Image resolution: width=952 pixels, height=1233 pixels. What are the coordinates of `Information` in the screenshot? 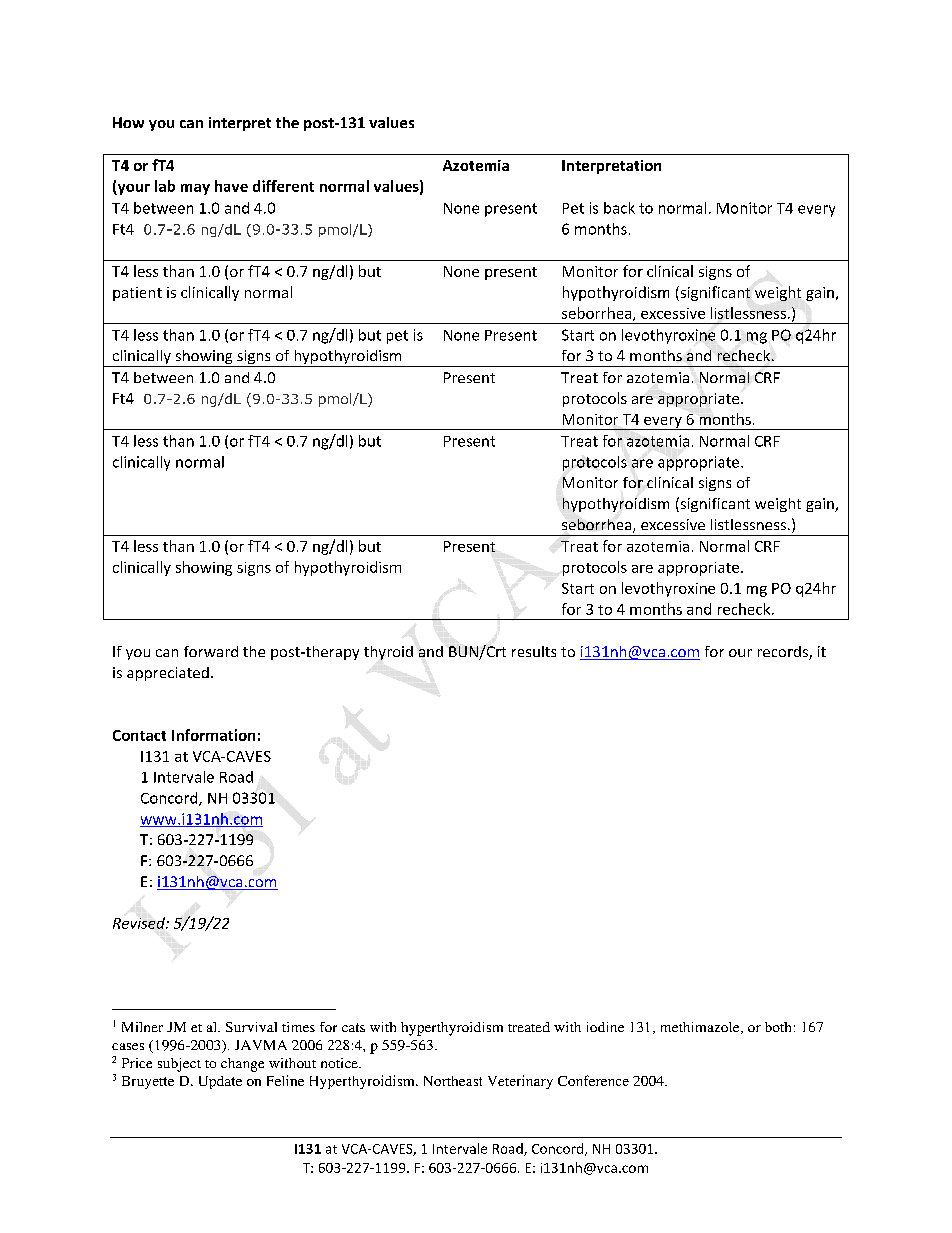 It's located at (213, 735).
